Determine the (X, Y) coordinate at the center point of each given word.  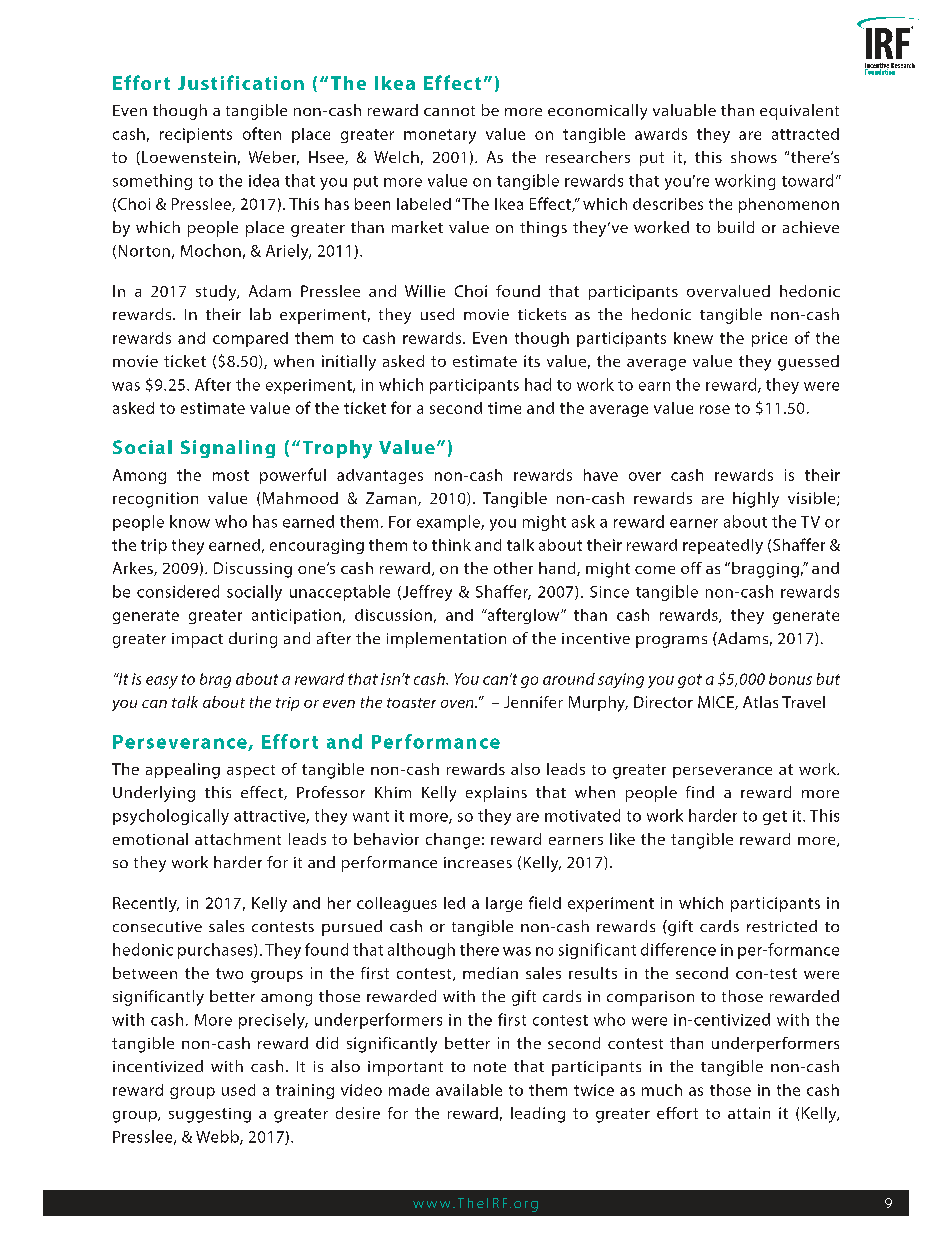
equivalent (799, 112)
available (469, 1090)
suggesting (210, 1115)
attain (749, 1113)
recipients (196, 135)
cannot (449, 111)
